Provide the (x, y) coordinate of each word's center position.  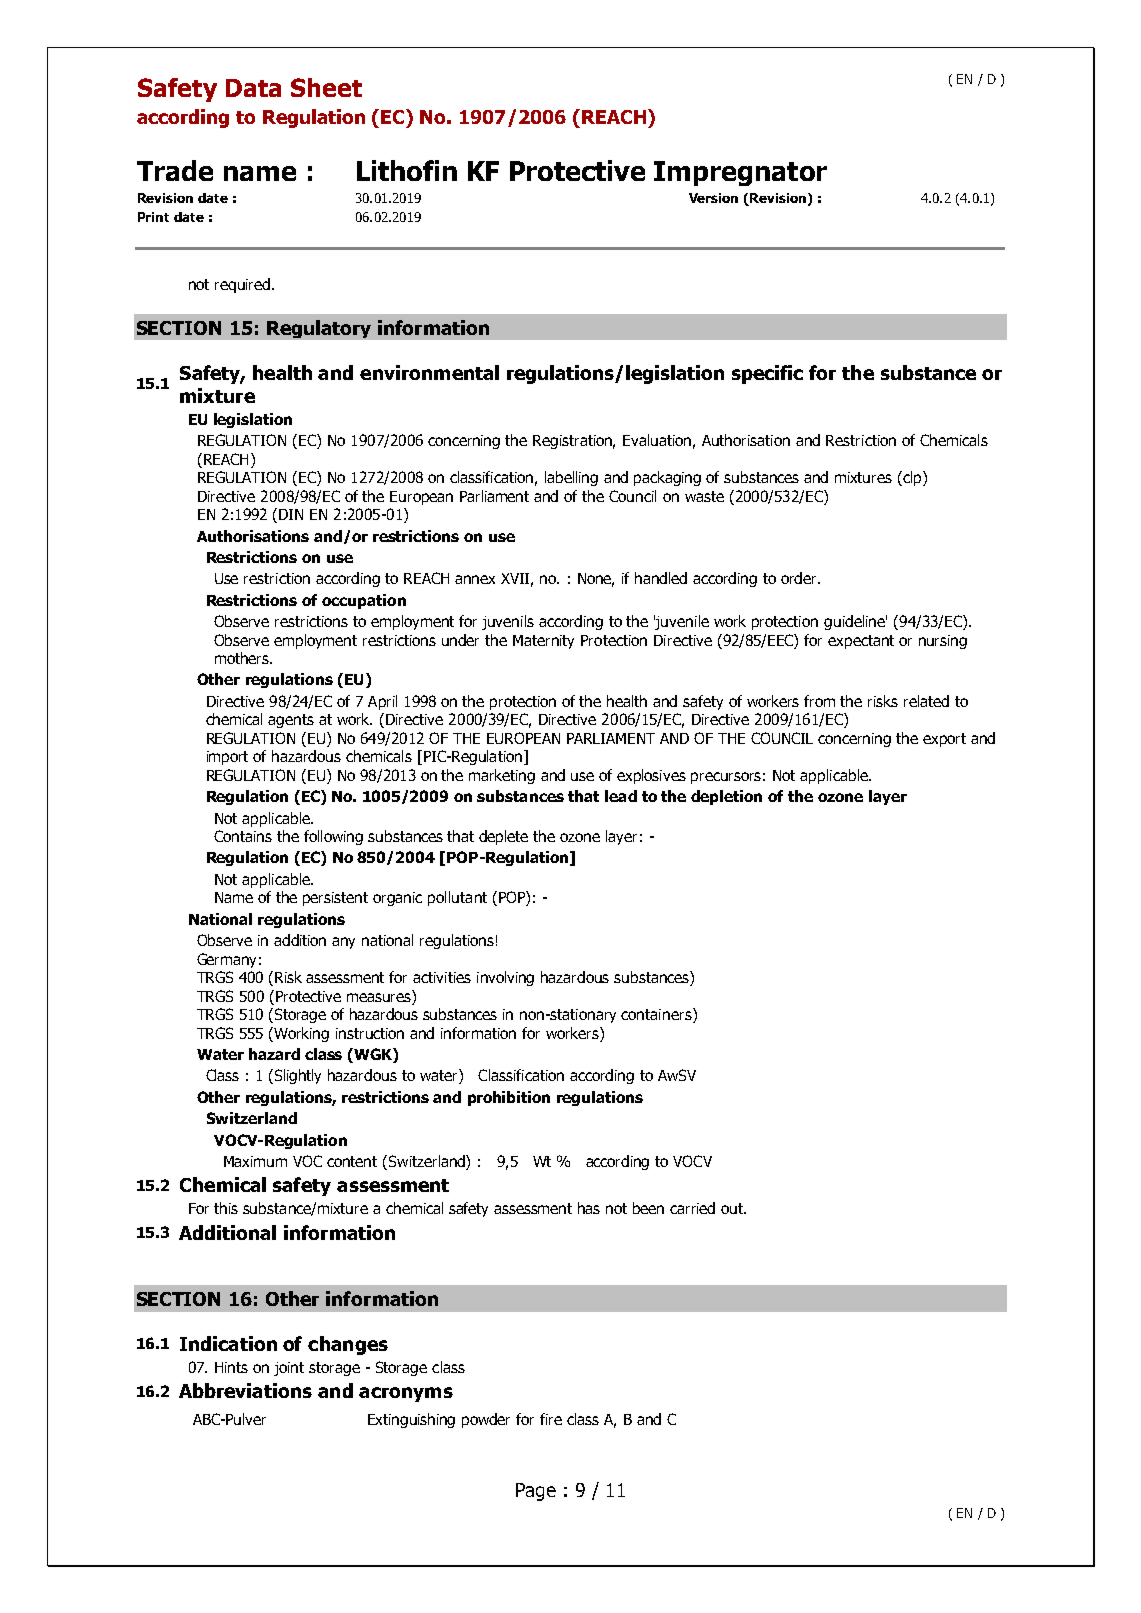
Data (253, 88)
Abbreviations (245, 1390)
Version (713, 198)
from (819, 701)
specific (767, 374)
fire (551, 1419)
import (227, 758)
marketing (502, 776)
